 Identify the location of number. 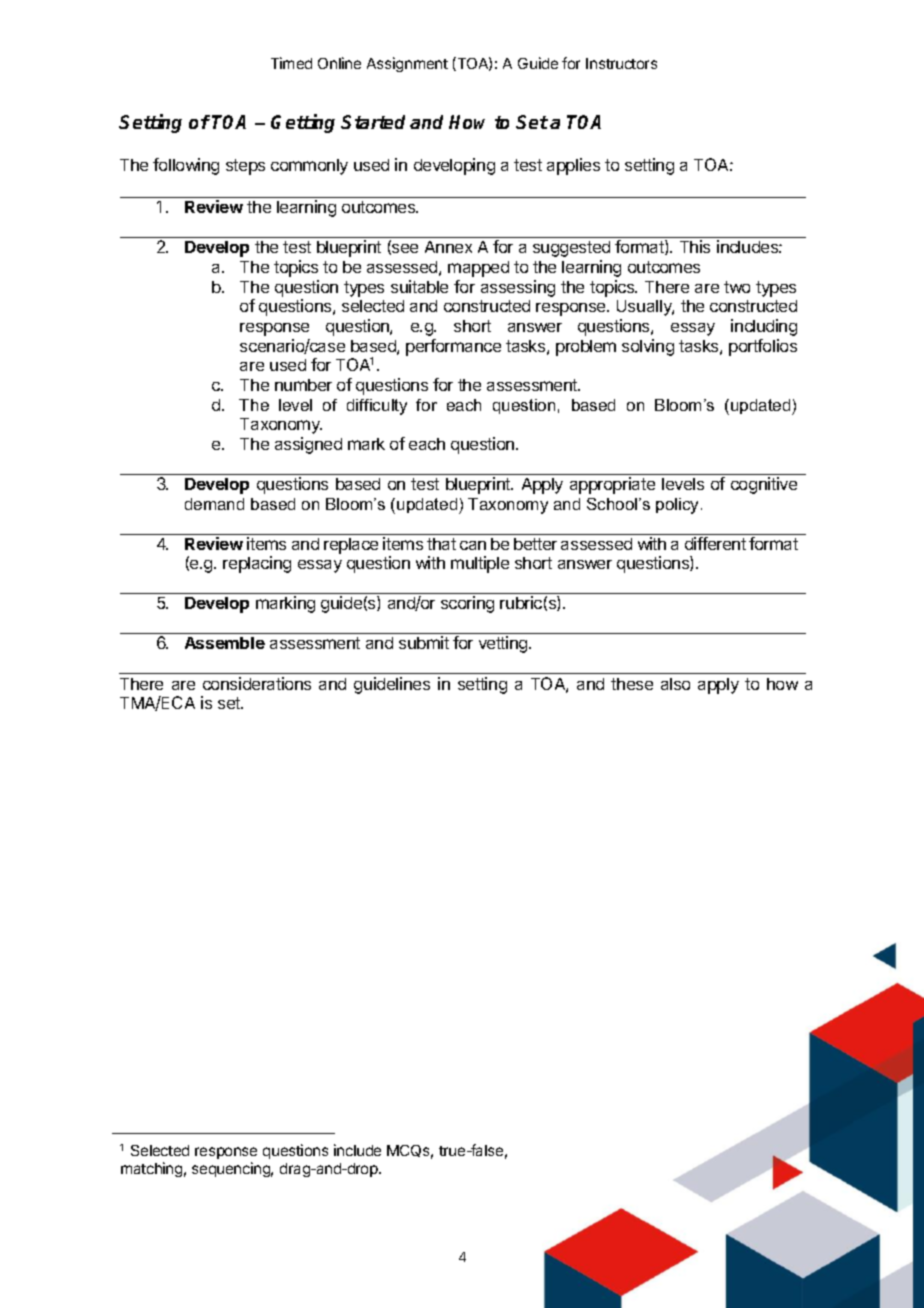
(303, 385).
